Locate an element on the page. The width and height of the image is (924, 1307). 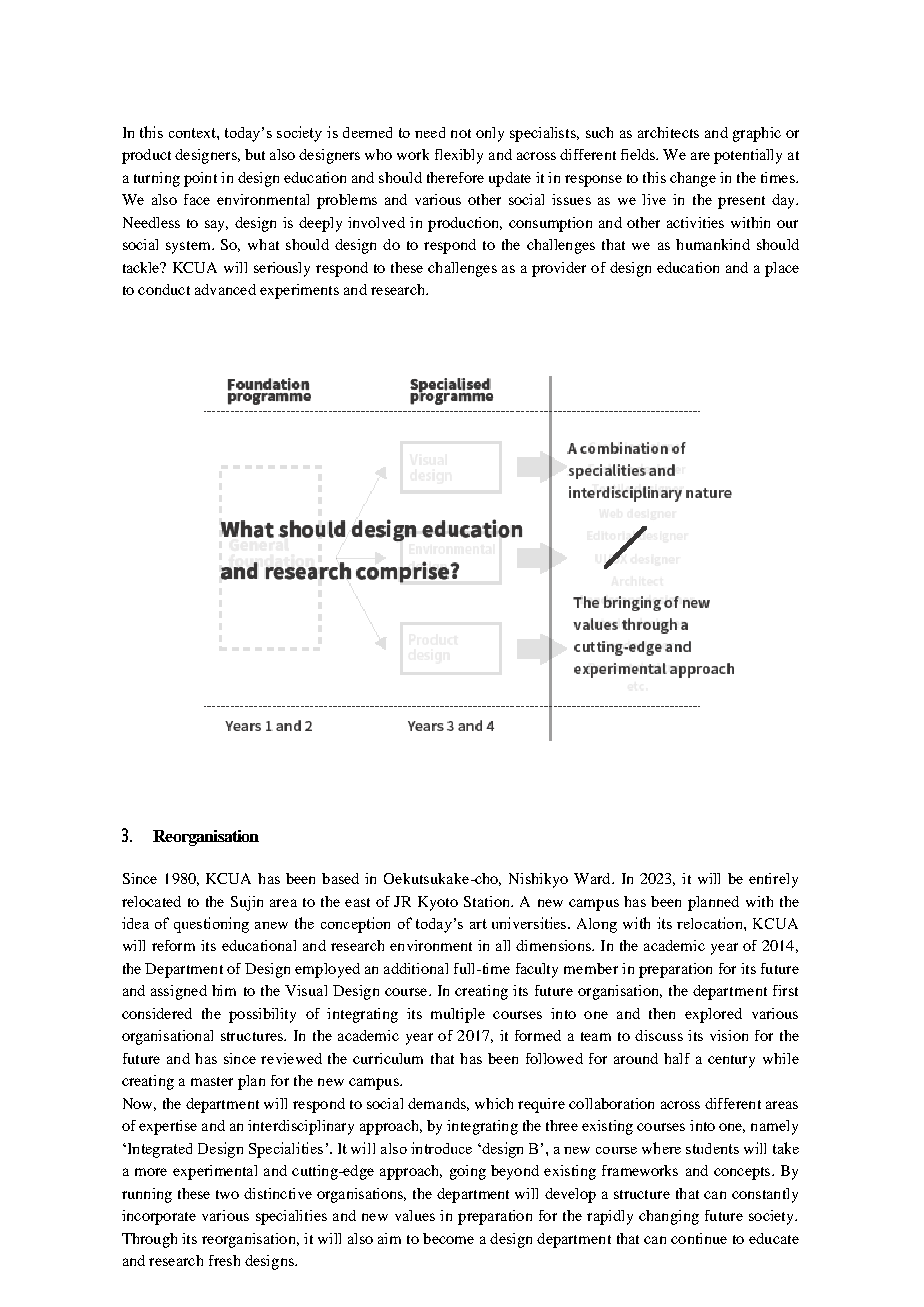
flexibly is located at coordinates (459, 156).
